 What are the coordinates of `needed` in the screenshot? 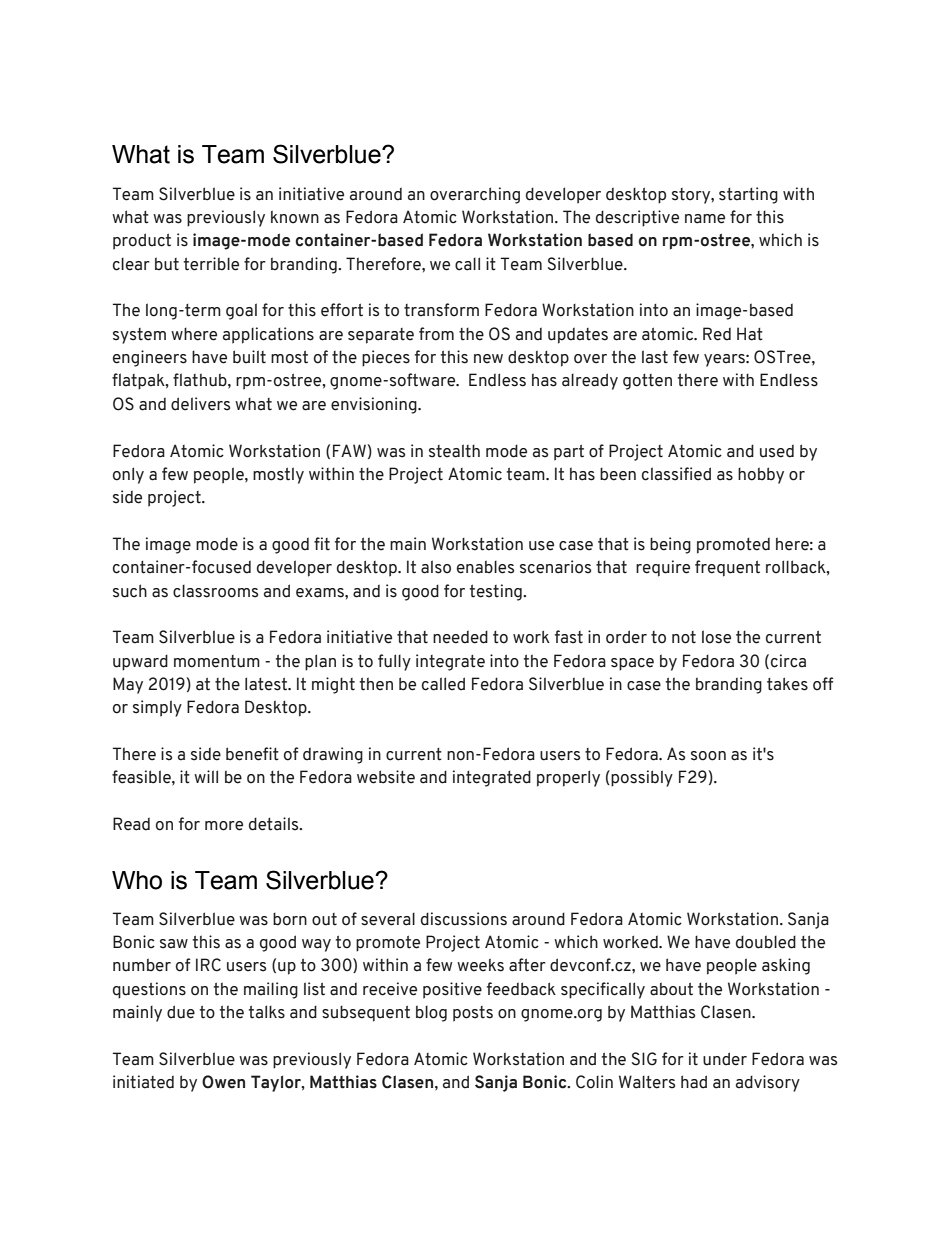 It's located at (460, 637).
